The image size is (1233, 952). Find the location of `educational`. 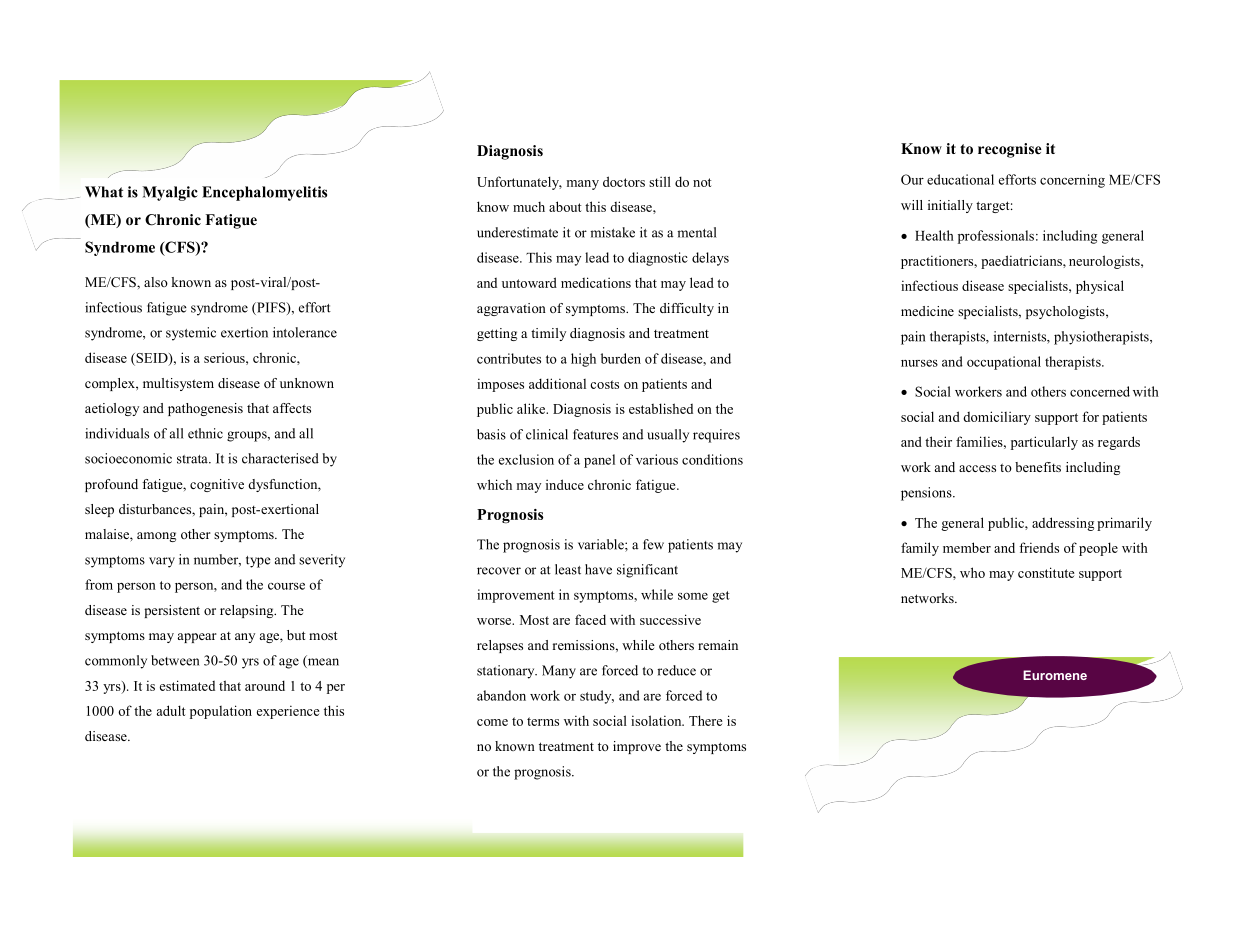

educational is located at coordinates (960, 179).
